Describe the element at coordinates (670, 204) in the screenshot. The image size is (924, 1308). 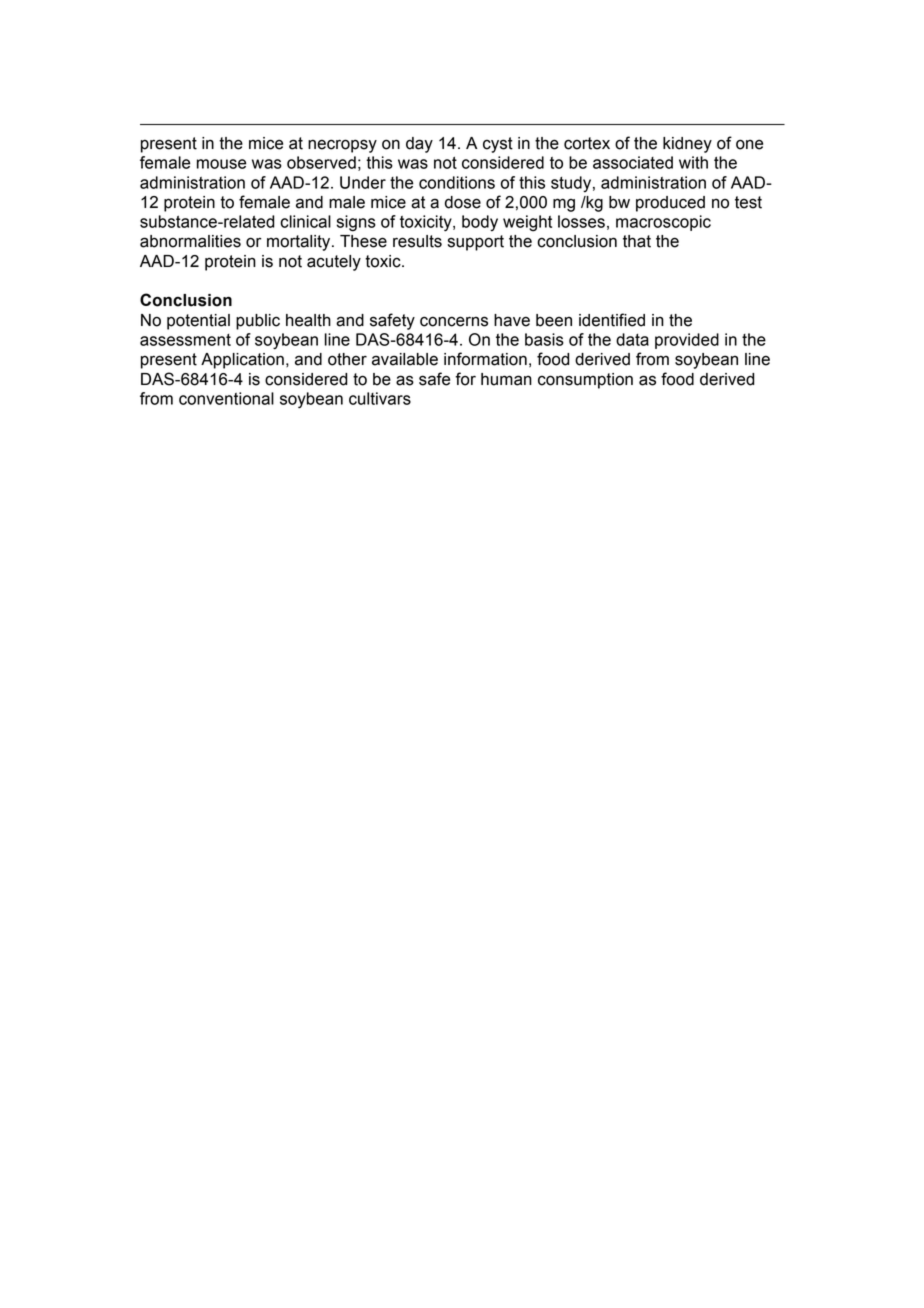
I see `produced` at that location.
